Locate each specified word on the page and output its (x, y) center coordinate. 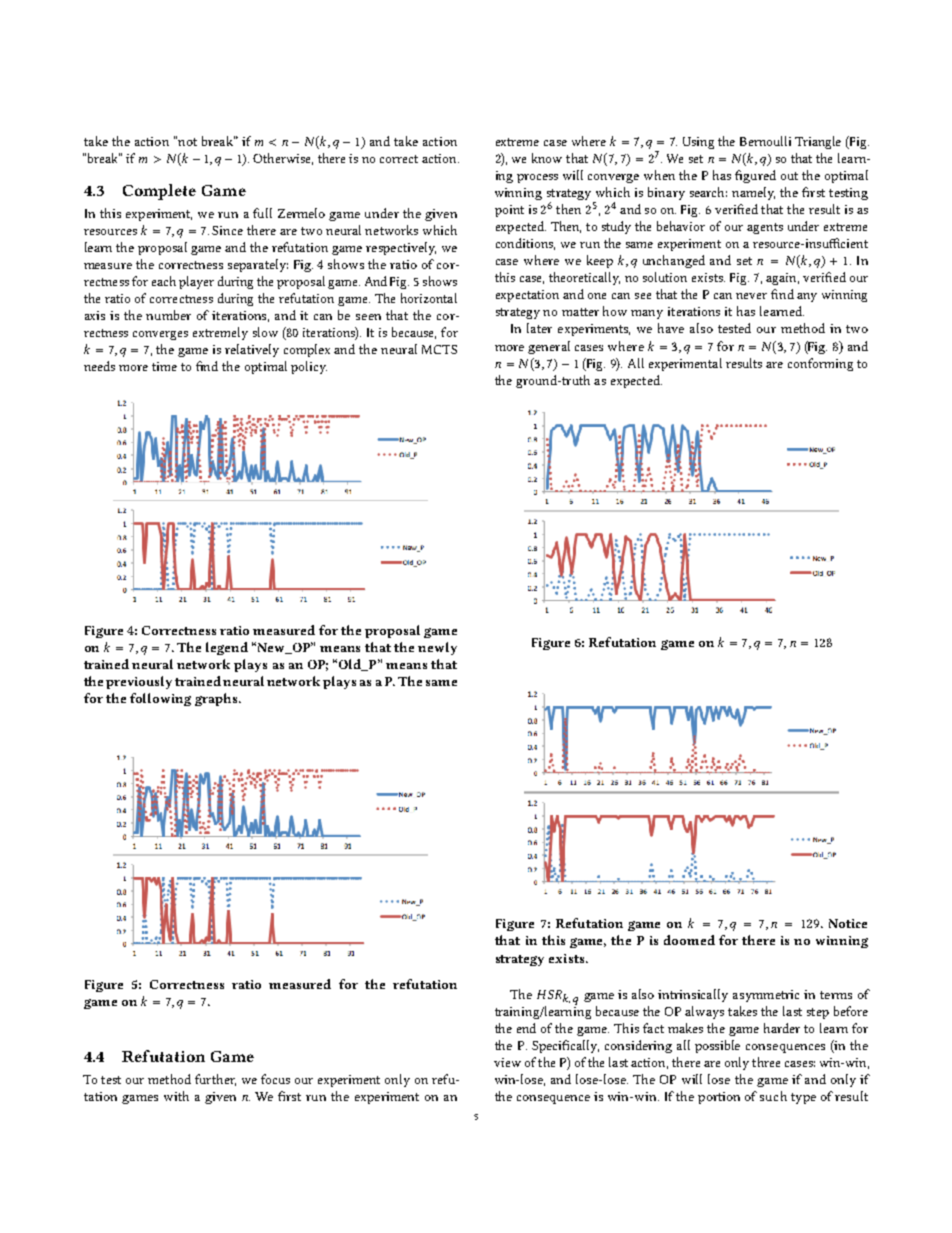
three (766, 1062)
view (507, 1062)
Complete (159, 192)
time (164, 366)
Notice (848, 923)
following (160, 699)
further (215, 1080)
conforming (820, 364)
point (509, 211)
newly (437, 648)
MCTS (439, 349)
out (789, 176)
